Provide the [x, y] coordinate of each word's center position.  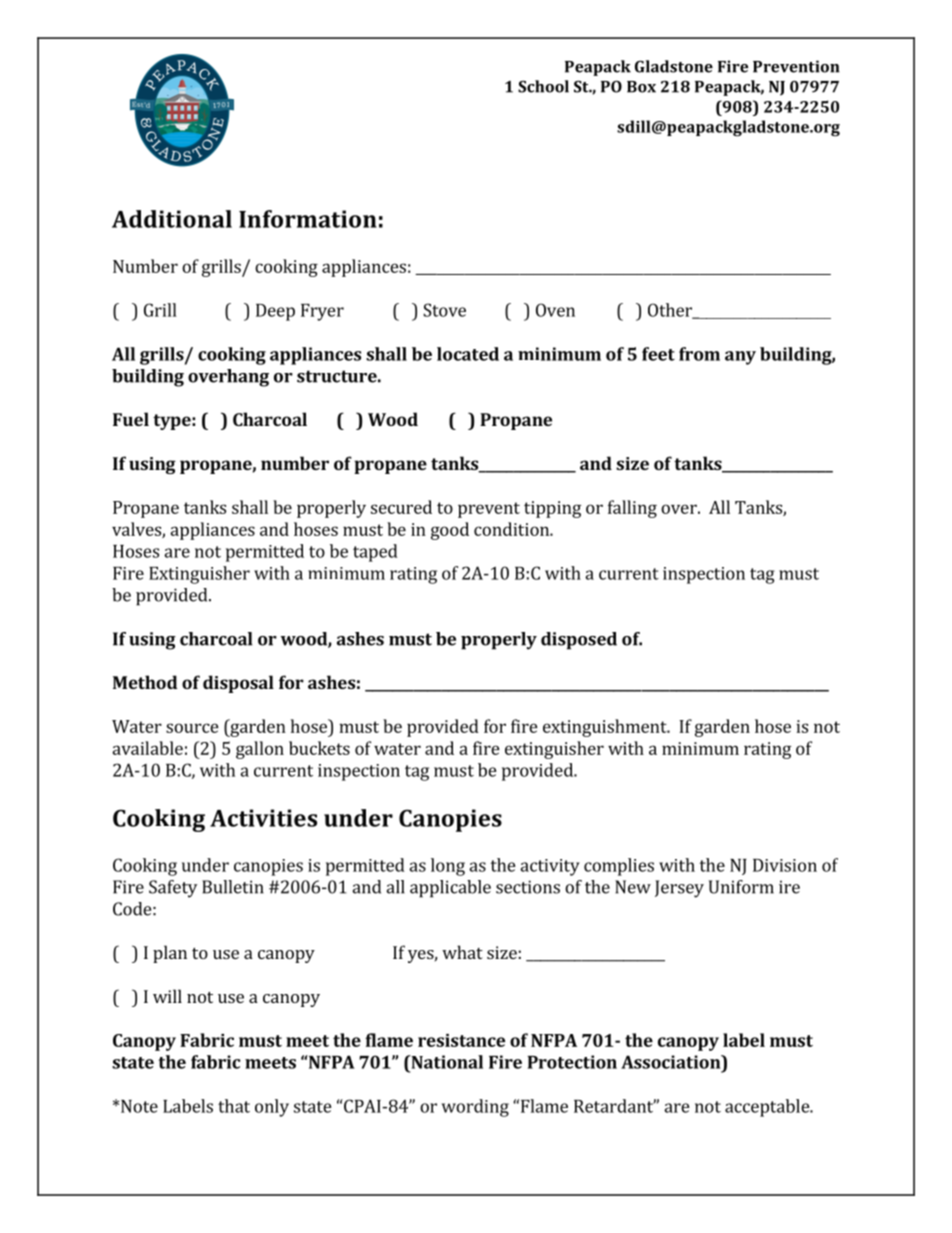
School [543, 86]
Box [641, 87]
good [450, 531]
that [234, 1106]
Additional [172, 219]
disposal [238, 684]
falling [632, 509]
